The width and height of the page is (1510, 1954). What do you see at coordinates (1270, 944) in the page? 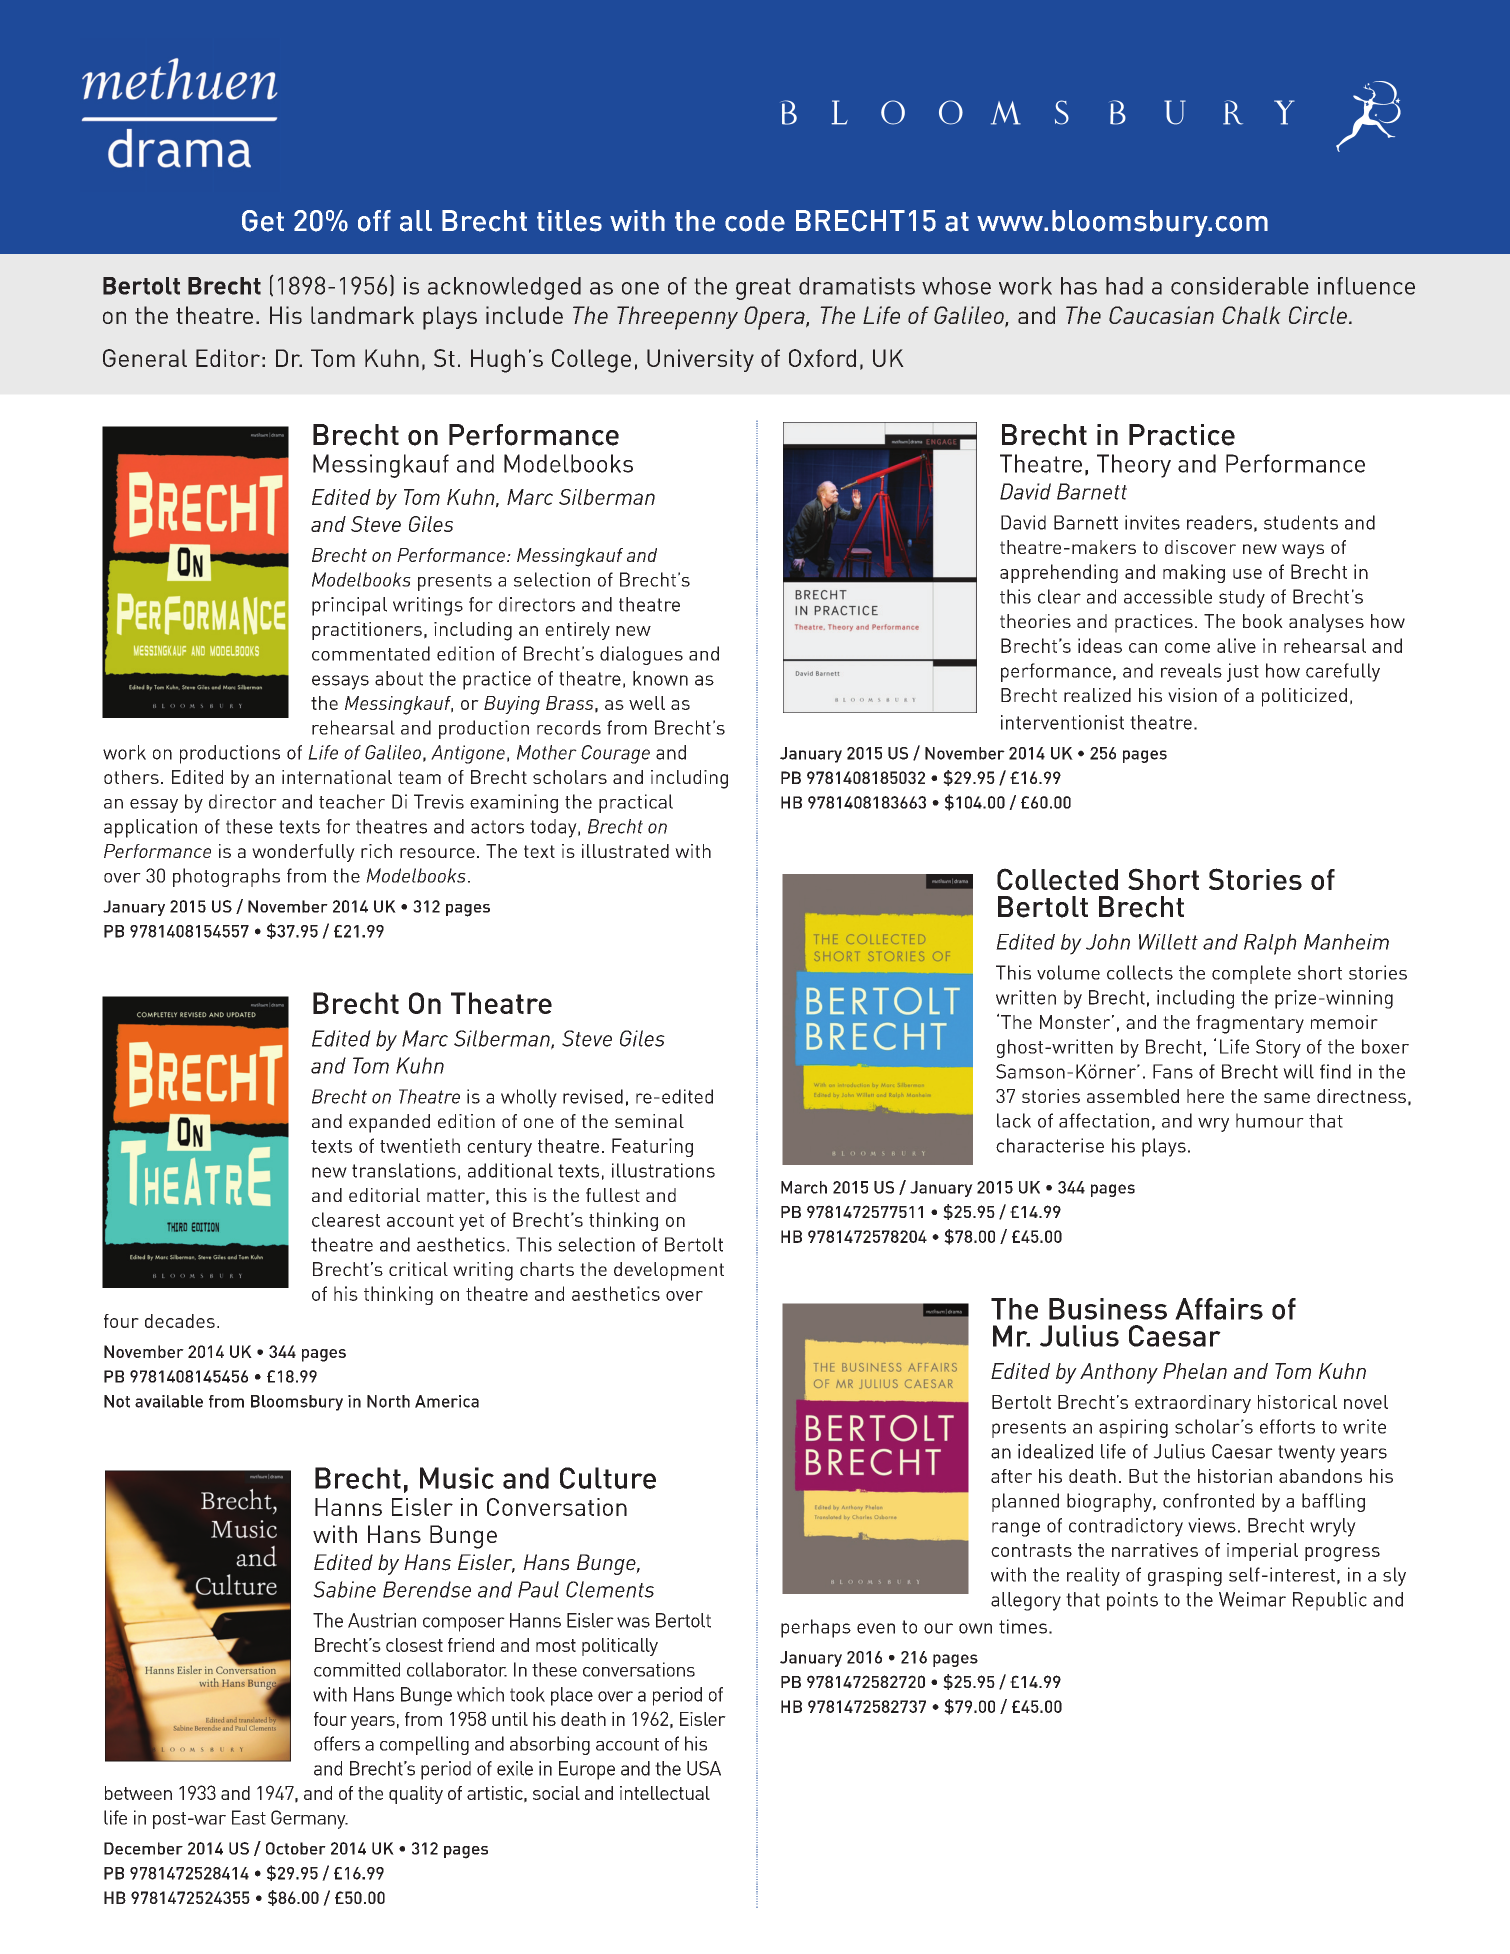
I see `Ralph` at bounding box center [1270, 944].
